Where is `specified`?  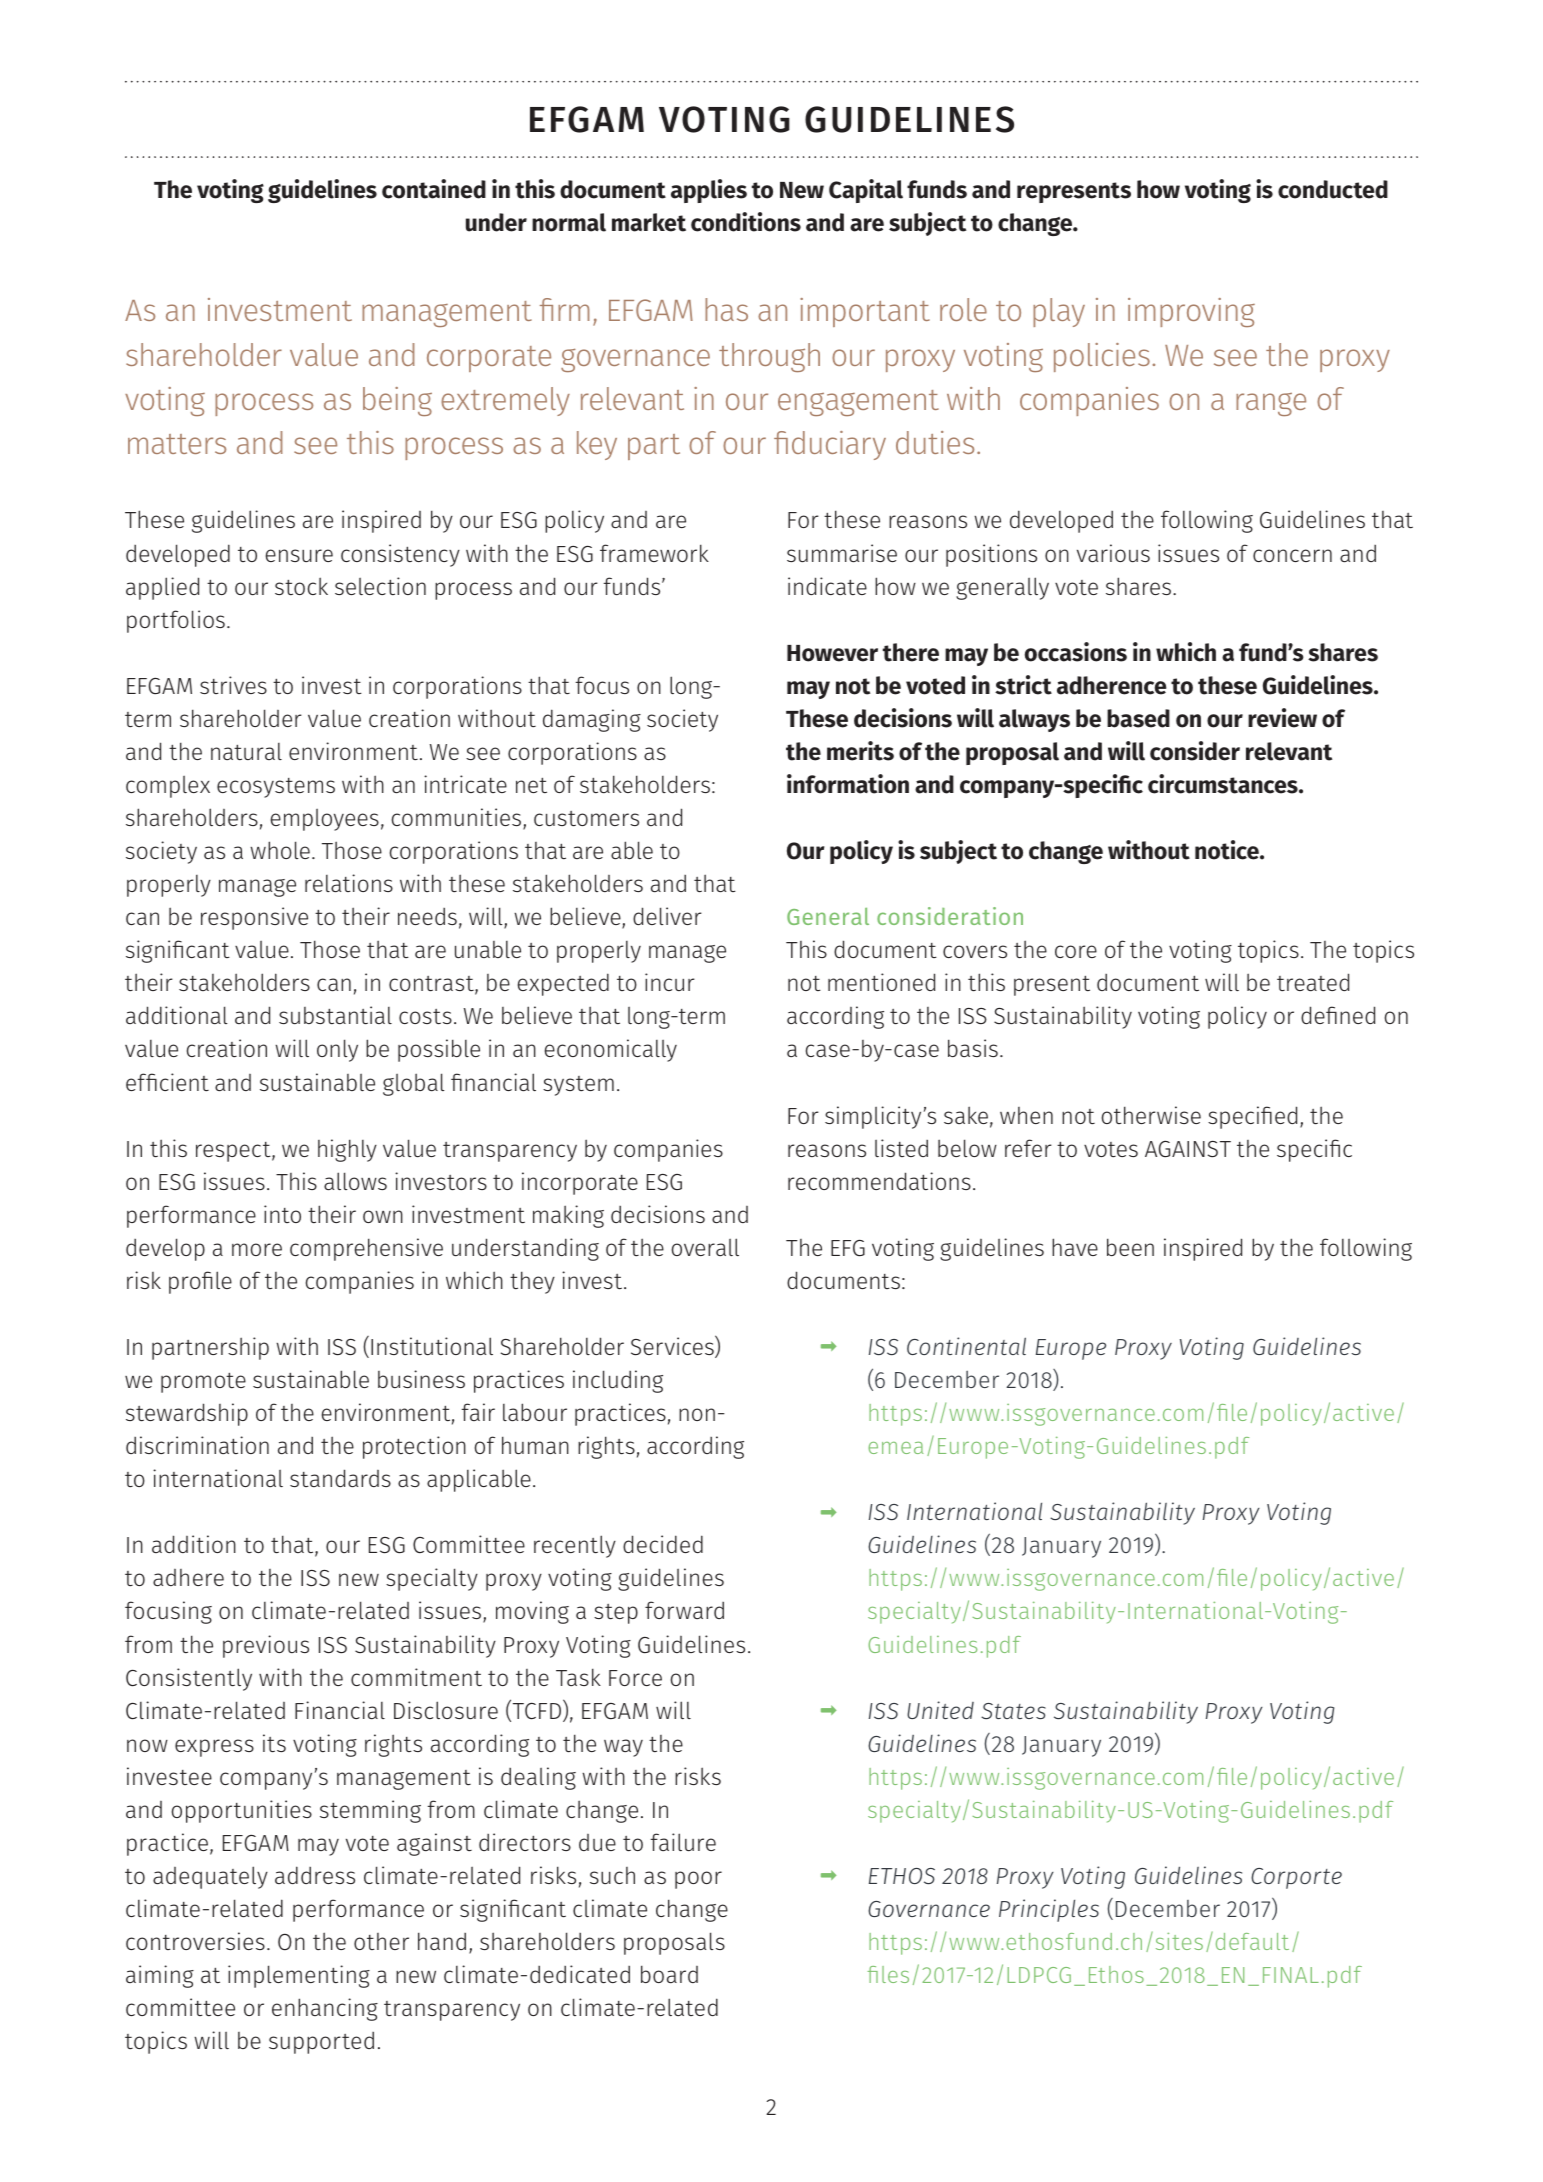
specified is located at coordinates (1252, 1117).
